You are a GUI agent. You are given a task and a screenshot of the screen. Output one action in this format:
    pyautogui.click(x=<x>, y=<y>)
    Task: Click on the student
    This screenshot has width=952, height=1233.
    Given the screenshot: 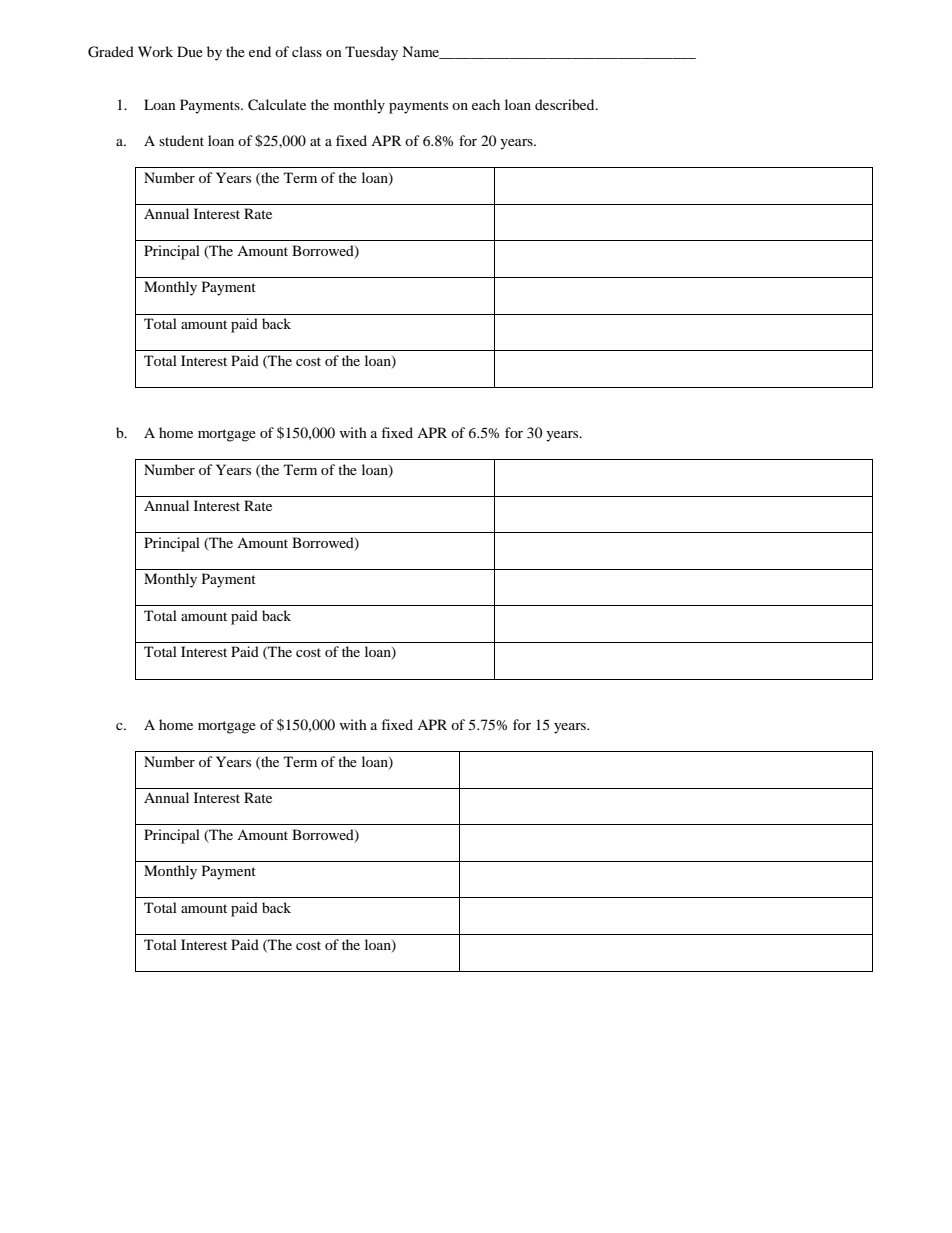 What is the action you would take?
    pyautogui.click(x=181, y=140)
